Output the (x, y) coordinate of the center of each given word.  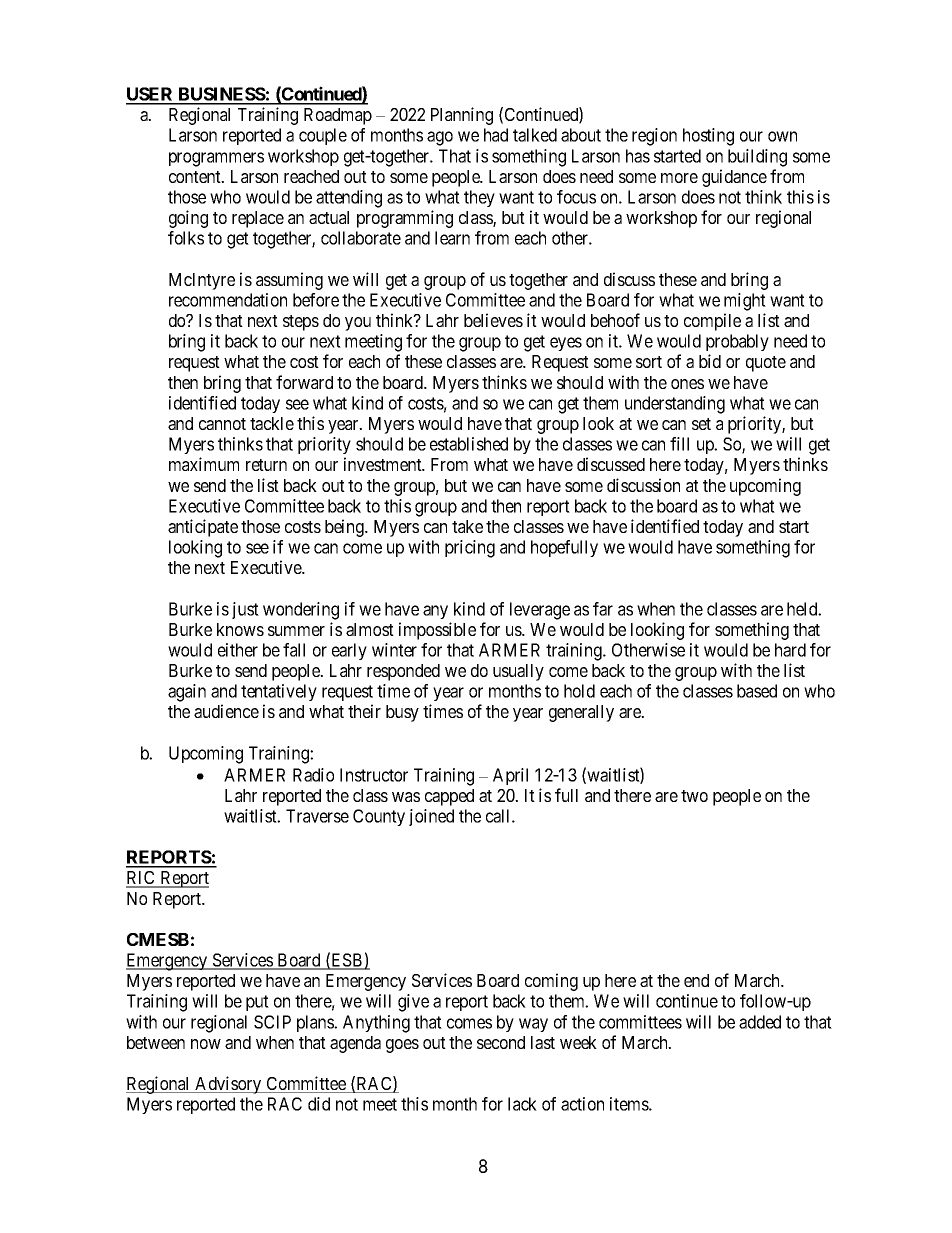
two (694, 796)
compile (712, 322)
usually (518, 672)
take (467, 526)
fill (679, 444)
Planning (462, 116)
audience (226, 711)
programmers (216, 159)
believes (493, 320)
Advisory (228, 1085)
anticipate (203, 528)
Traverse (317, 816)
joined (431, 817)
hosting (708, 137)
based (757, 691)
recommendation (228, 300)
